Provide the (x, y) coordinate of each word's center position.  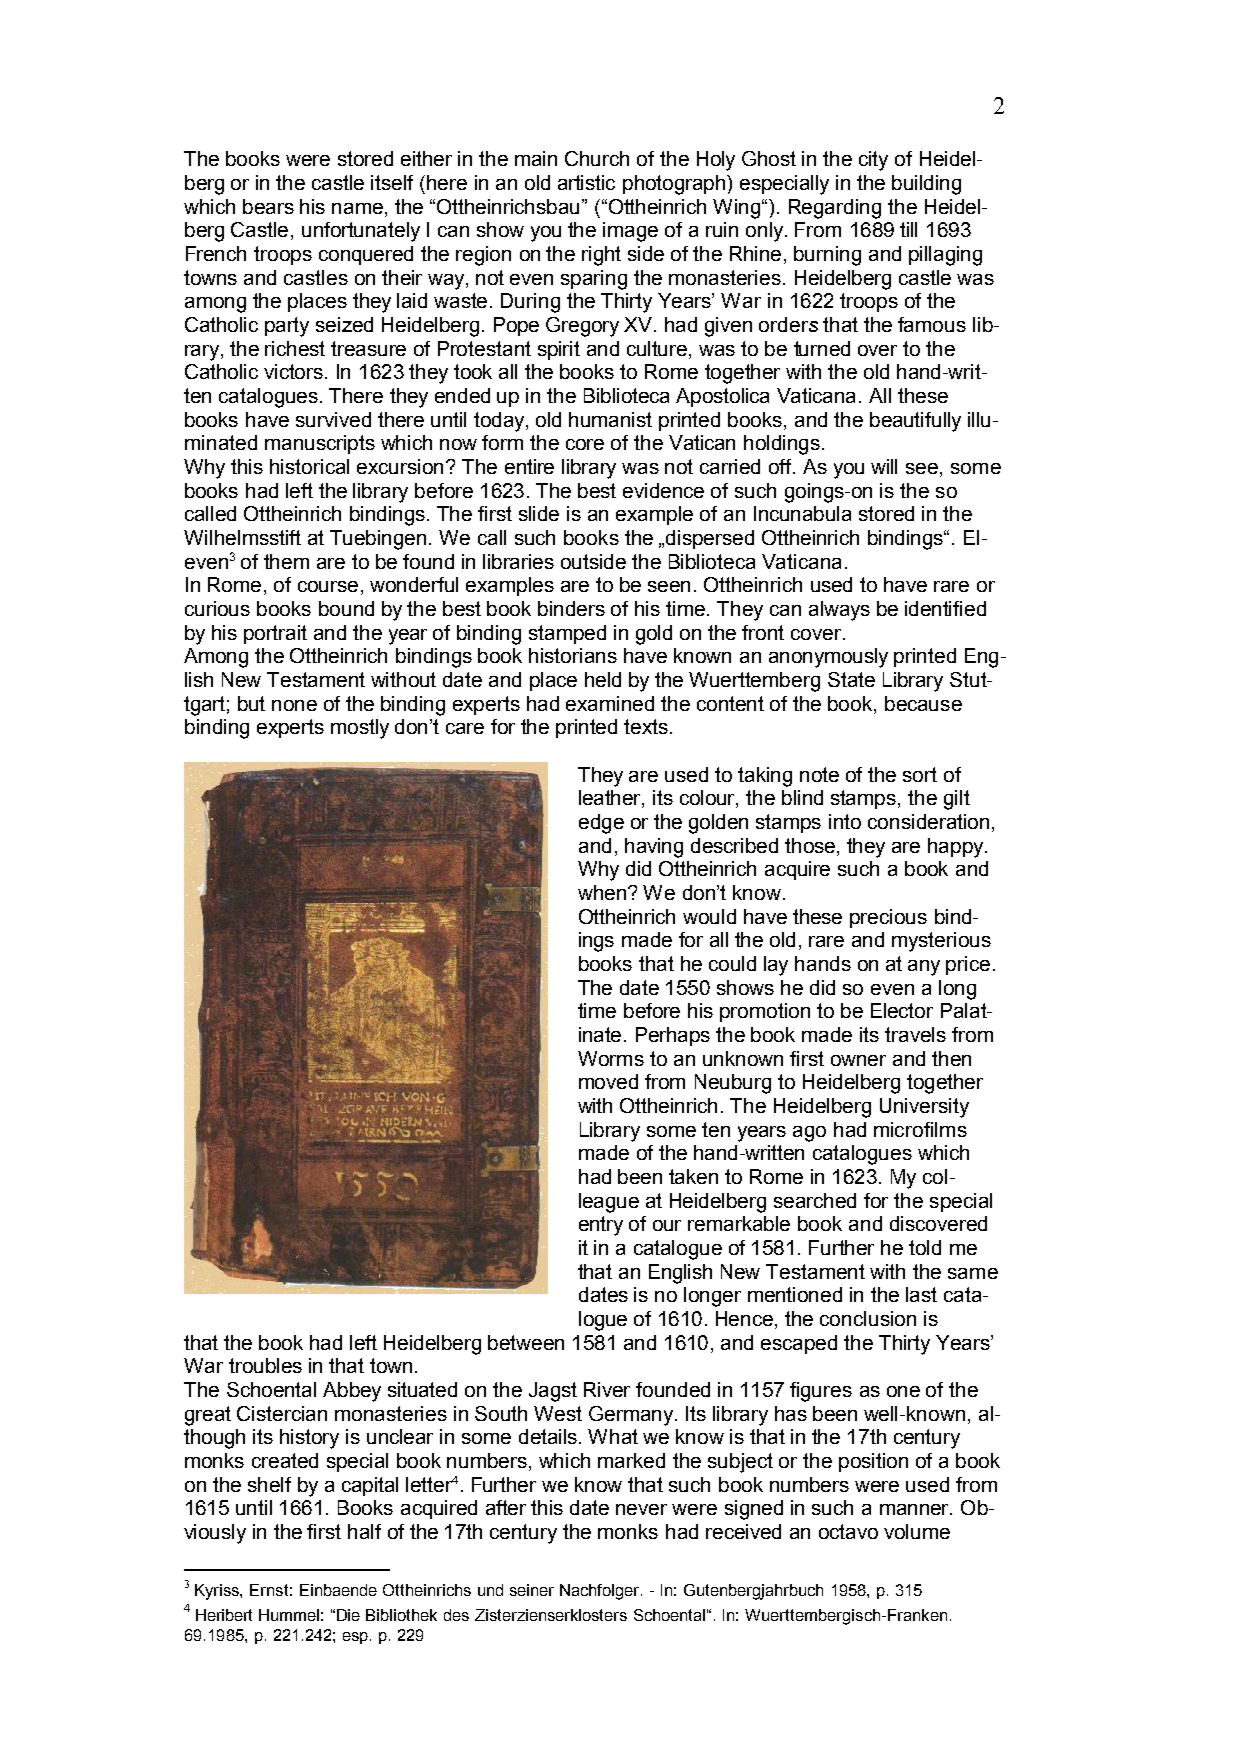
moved (608, 1081)
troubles (265, 1365)
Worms (611, 1058)
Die (348, 1615)
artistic (586, 182)
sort (920, 774)
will (884, 466)
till (908, 229)
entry (601, 1226)
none (294, 705)
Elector (902, 1010)
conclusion (868, 1318)
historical (309, 466)
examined (610, 703)
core (585, 444)
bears (268, 206)
